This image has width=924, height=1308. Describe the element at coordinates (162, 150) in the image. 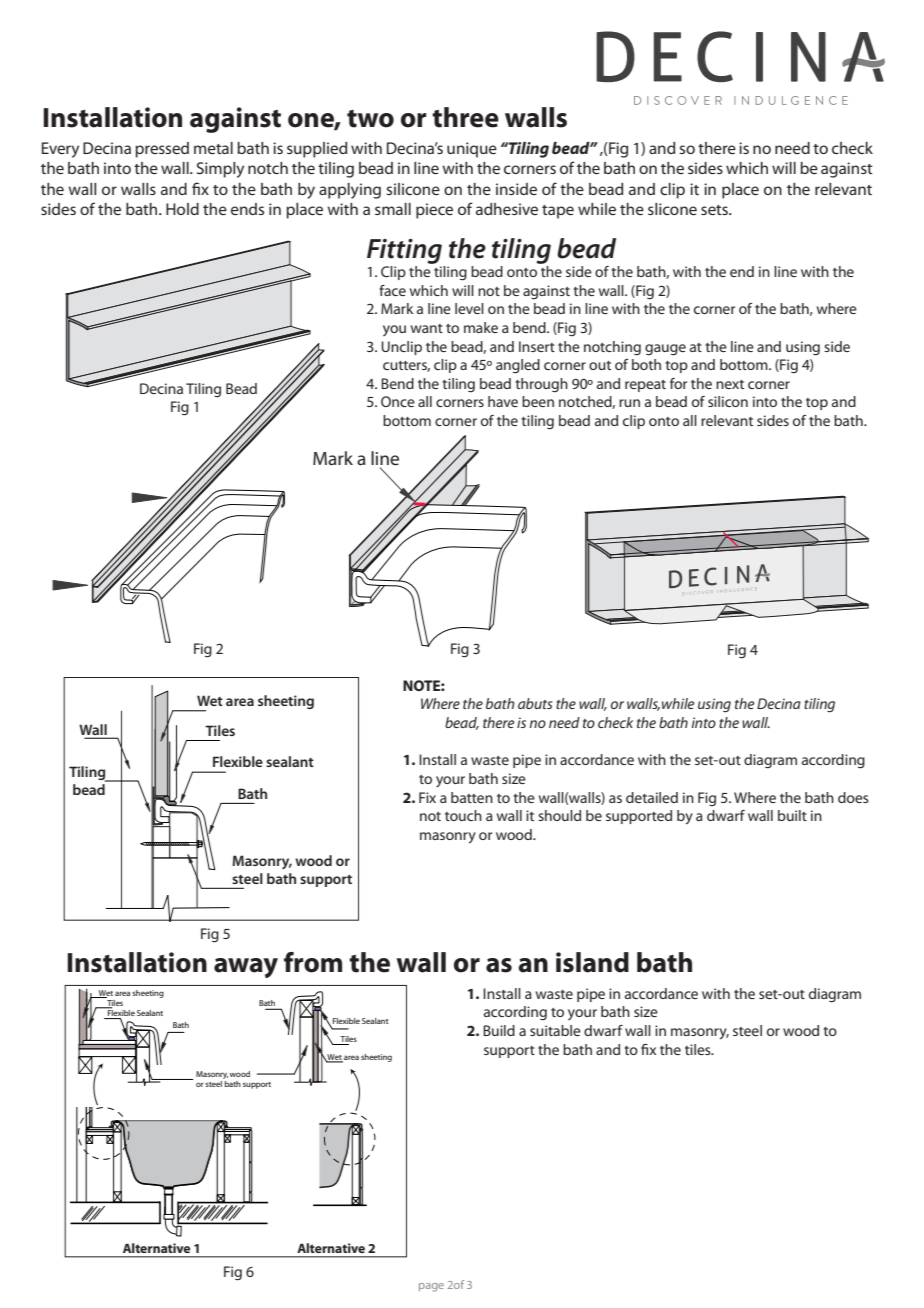

I see `pressed` at that location.
